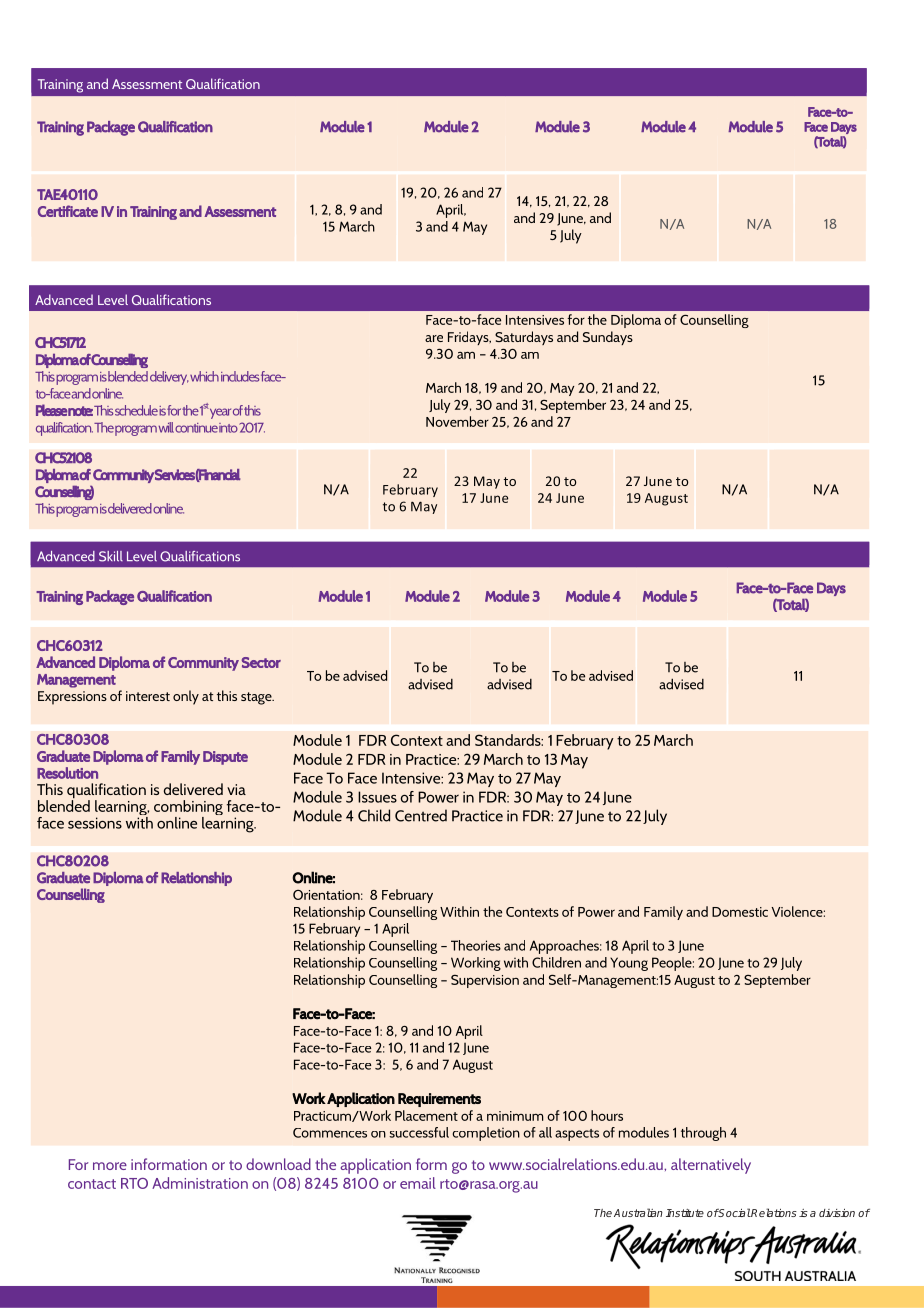 This screenshot has height=1308, width=924. Describe the element at coordinates (629, 964) in the screenshot. I see `Young` at that location.
